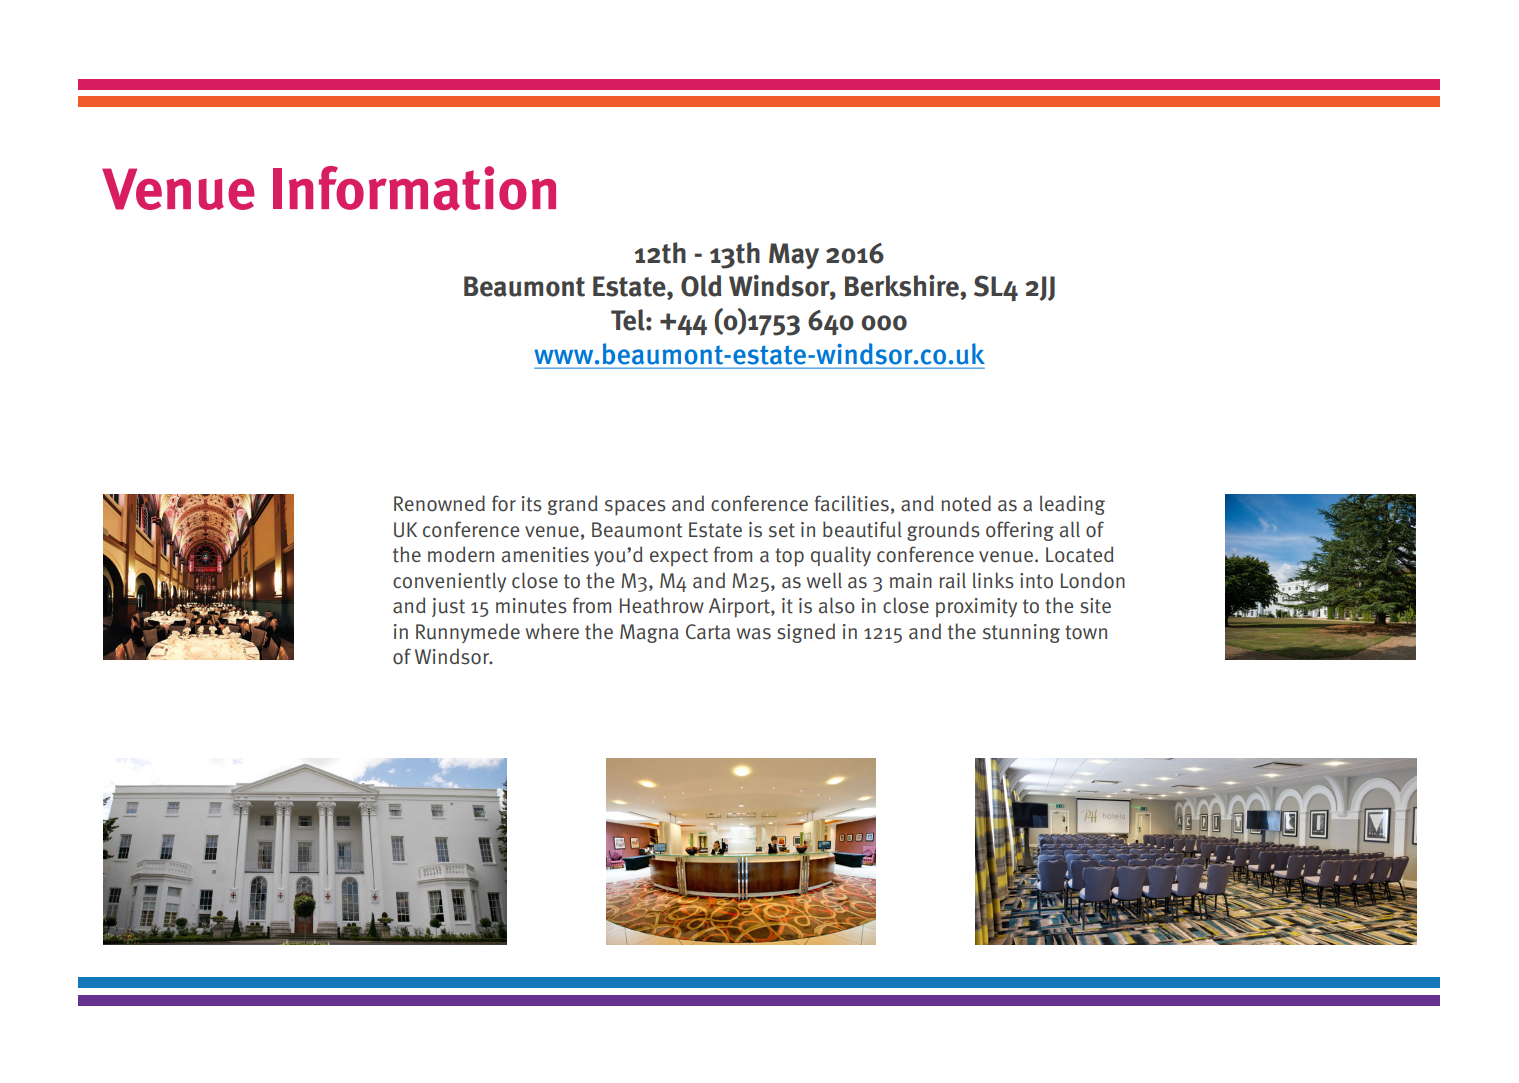 This screenshot has width=1519, height=1083. I want to click on May, so click(794, 256).
